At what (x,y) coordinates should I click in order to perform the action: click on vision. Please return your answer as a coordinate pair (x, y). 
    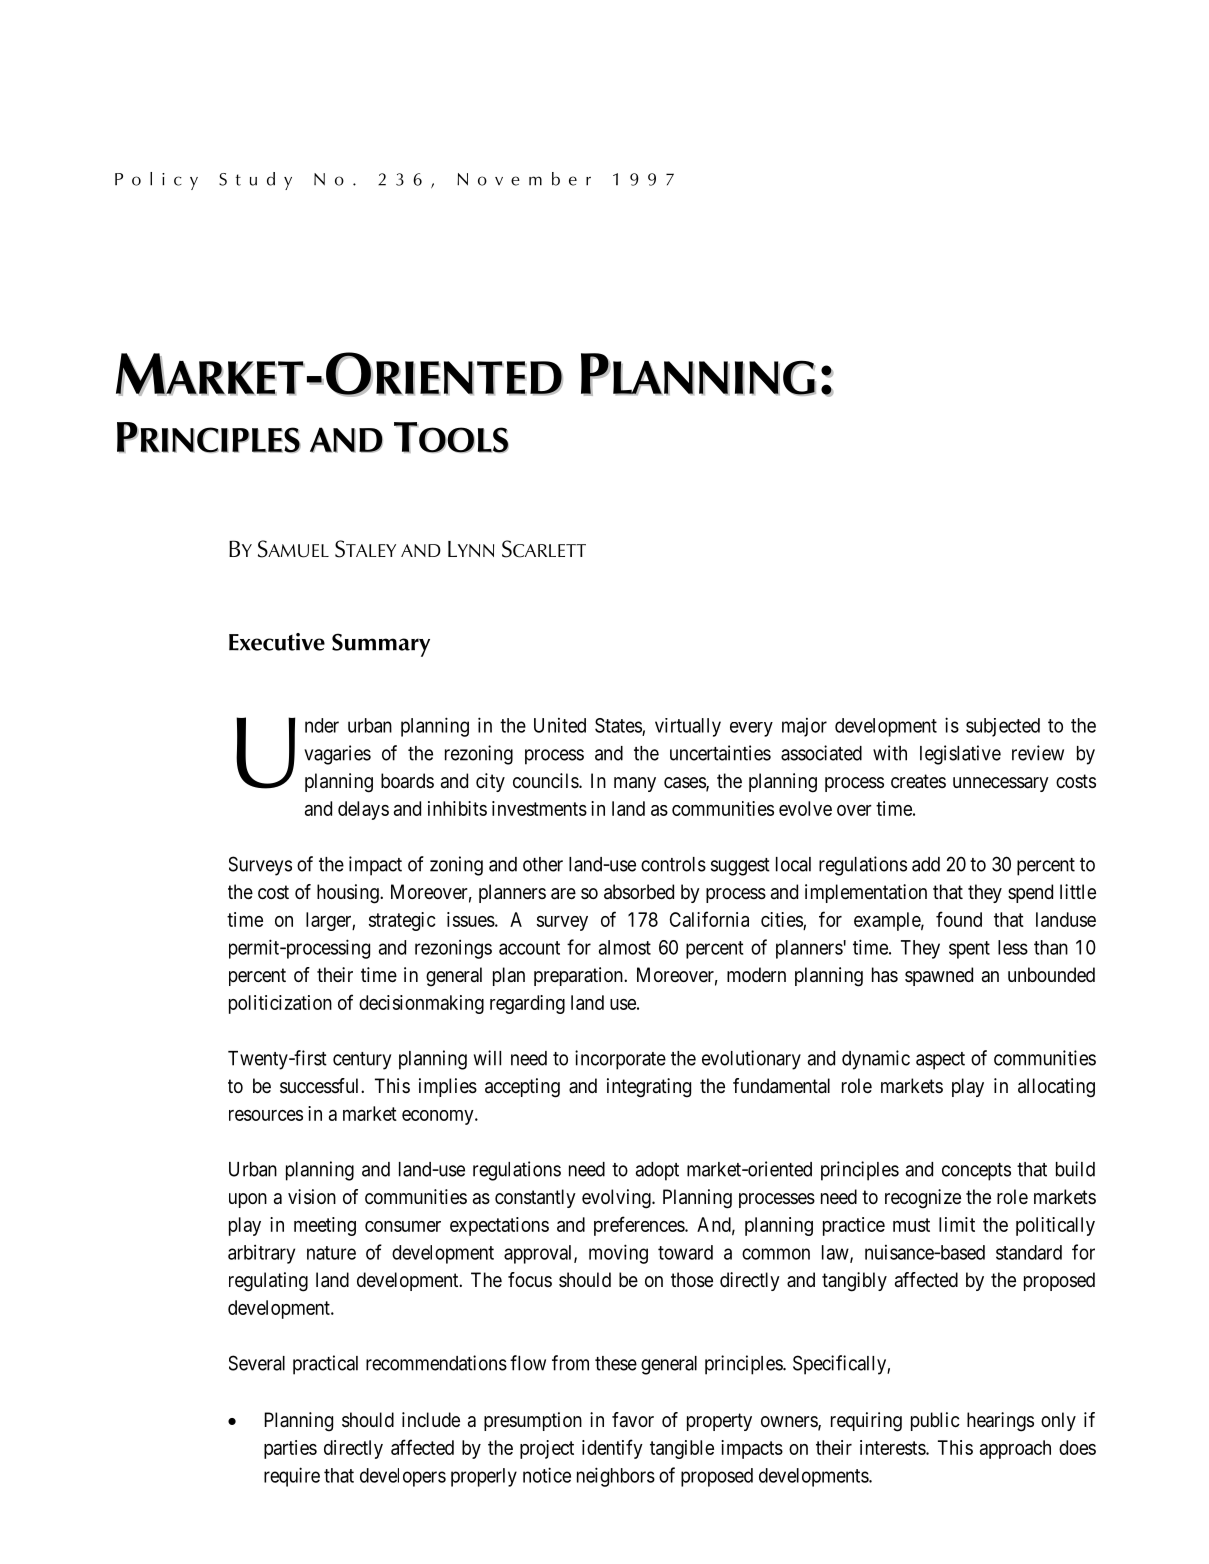
    Looking at the image, I should click on (312, 1197).
